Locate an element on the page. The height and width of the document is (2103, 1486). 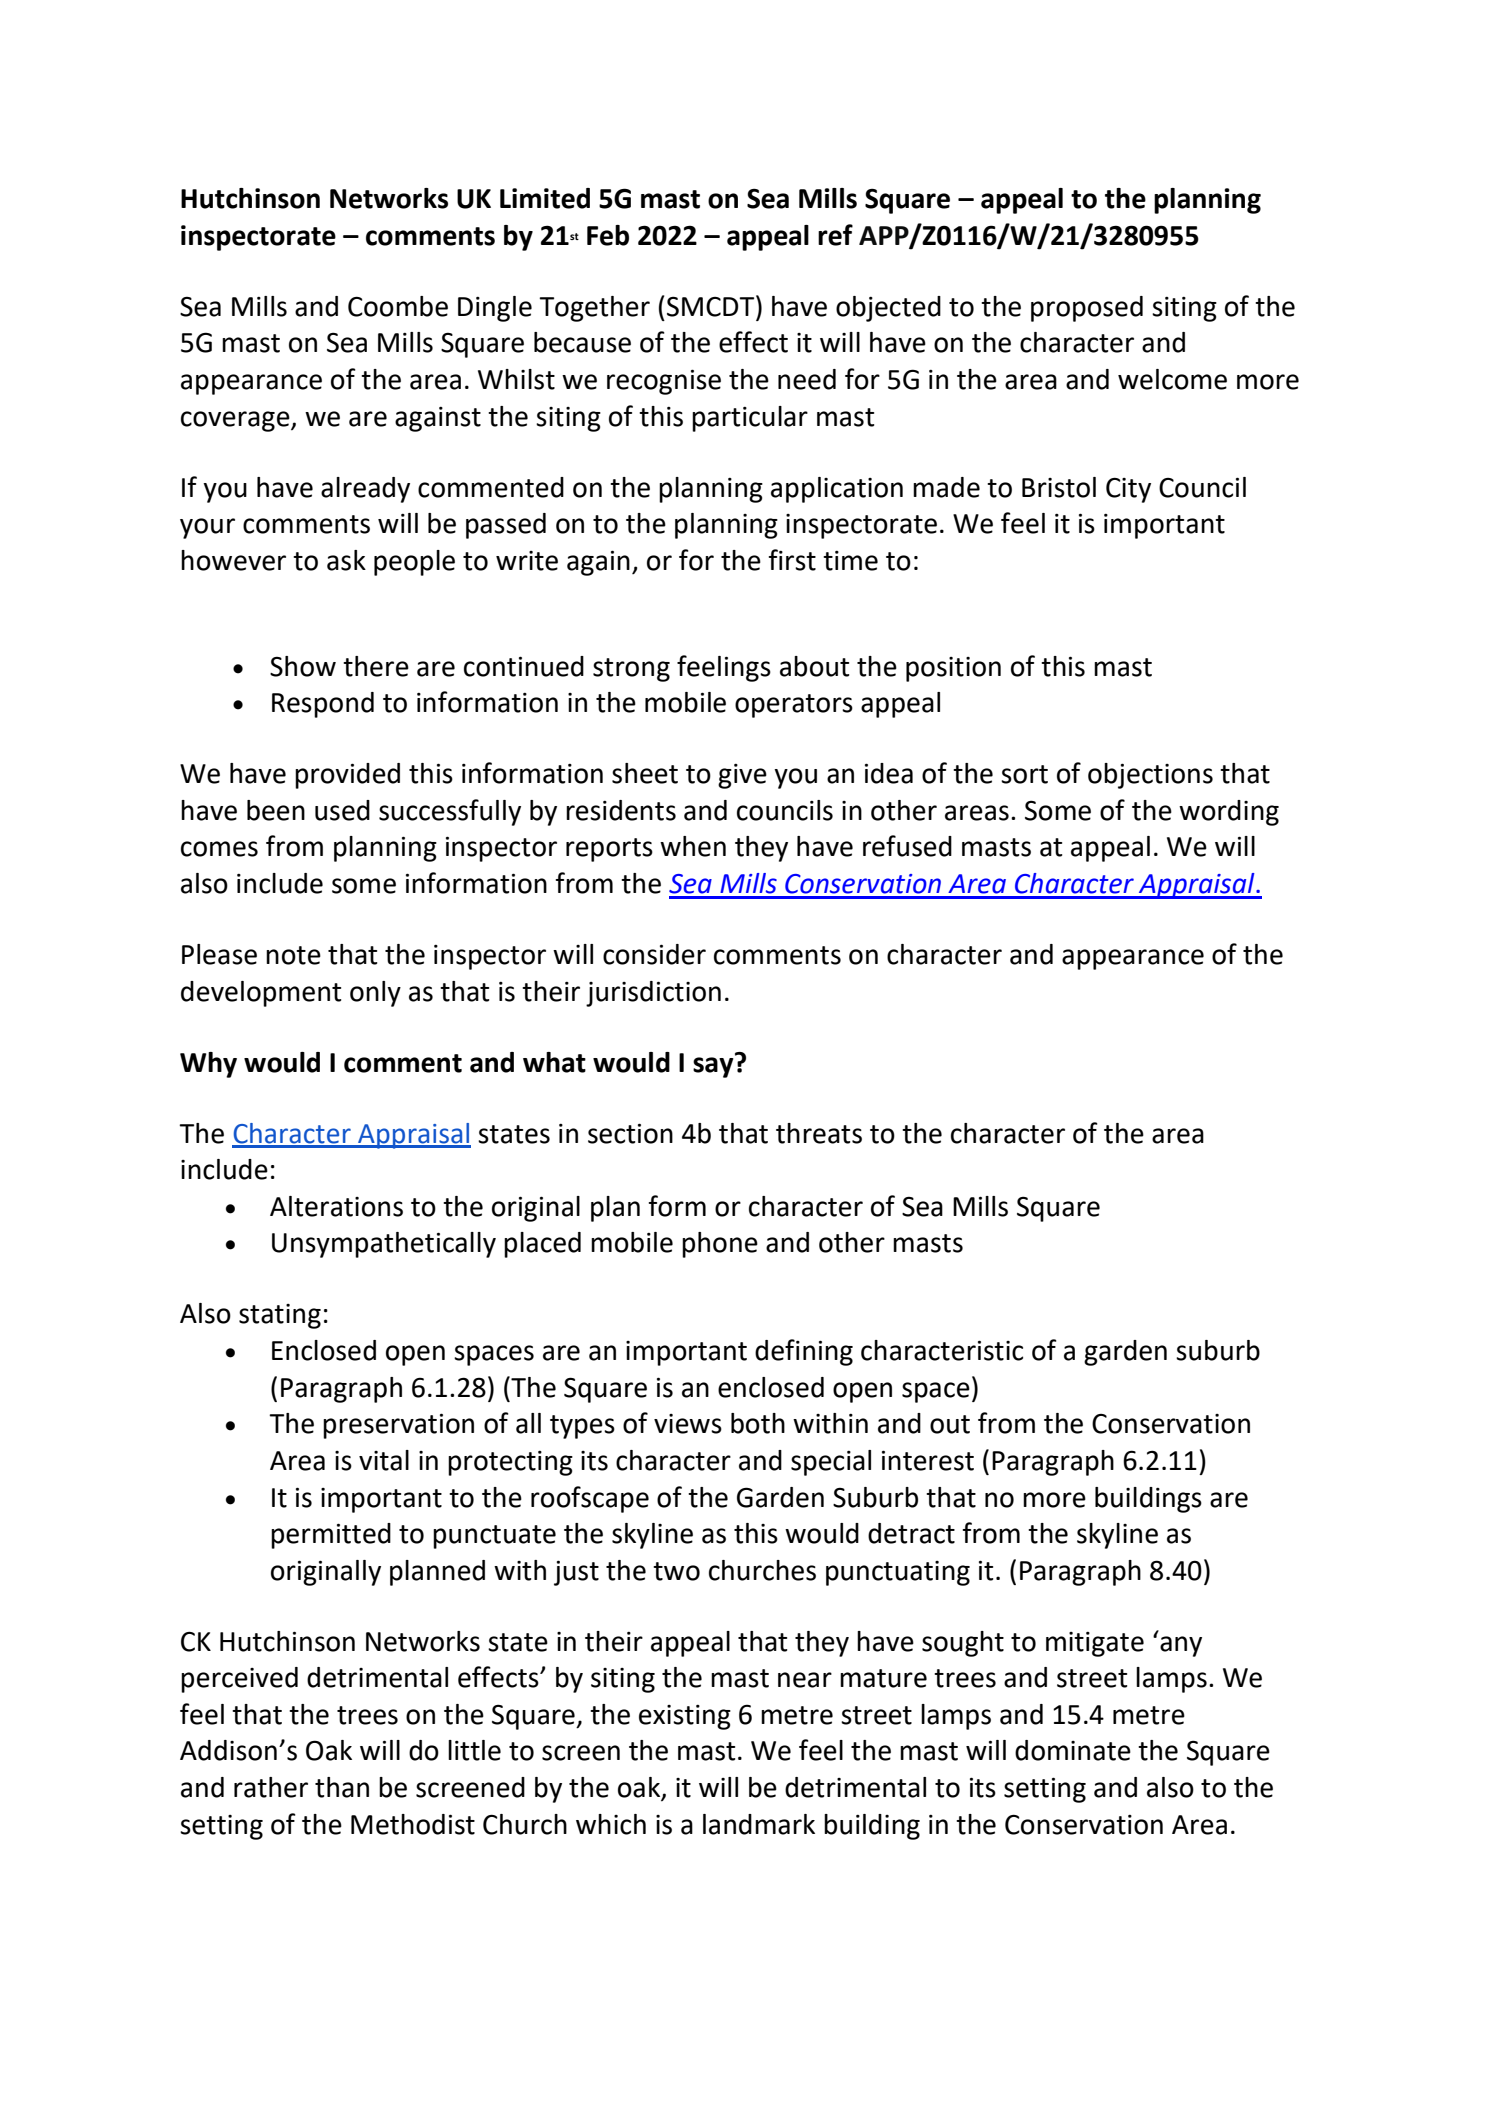
Coombe is located at coordinates (398, 306).
